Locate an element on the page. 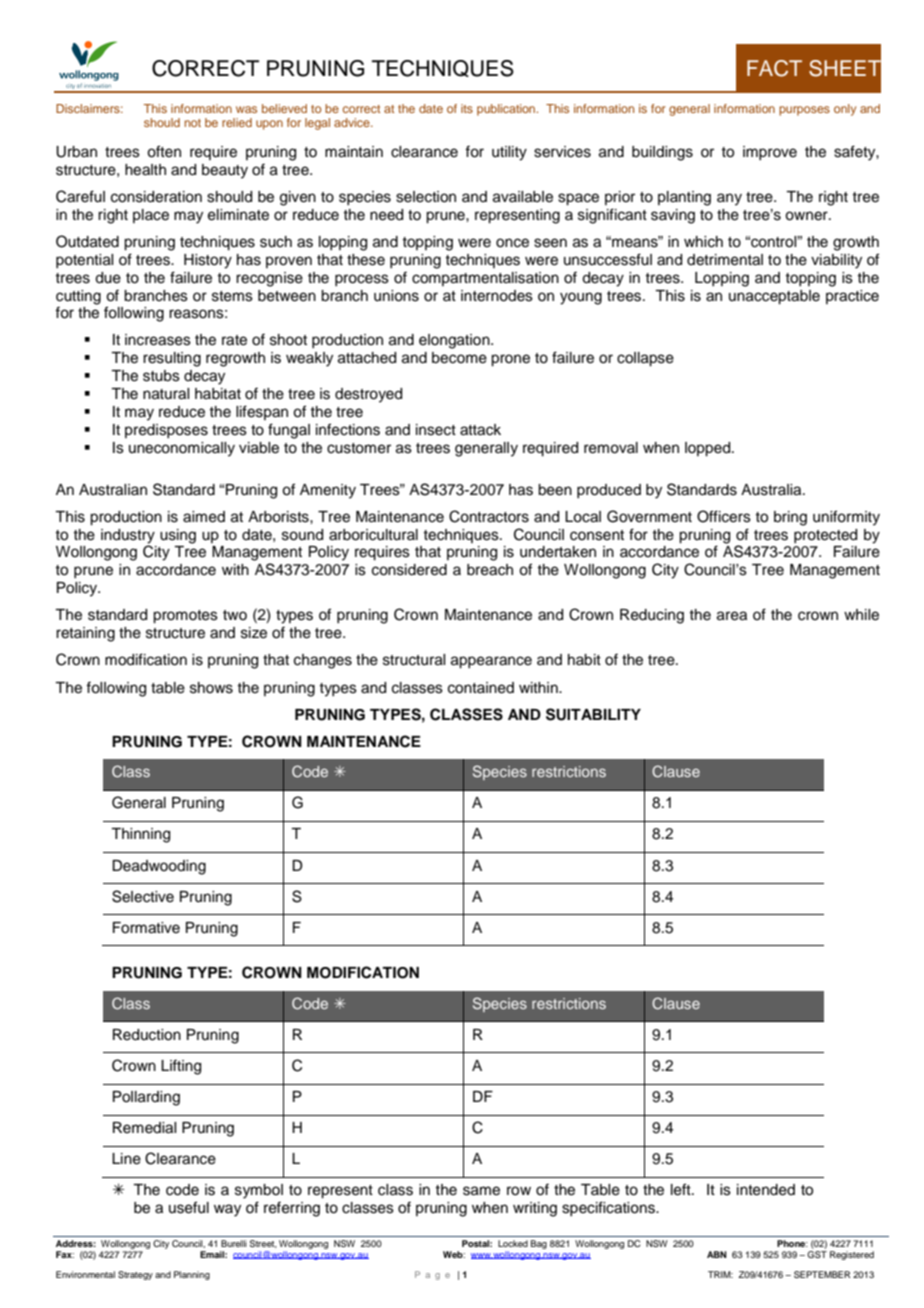  practice is located at coordinates (852, 297).
